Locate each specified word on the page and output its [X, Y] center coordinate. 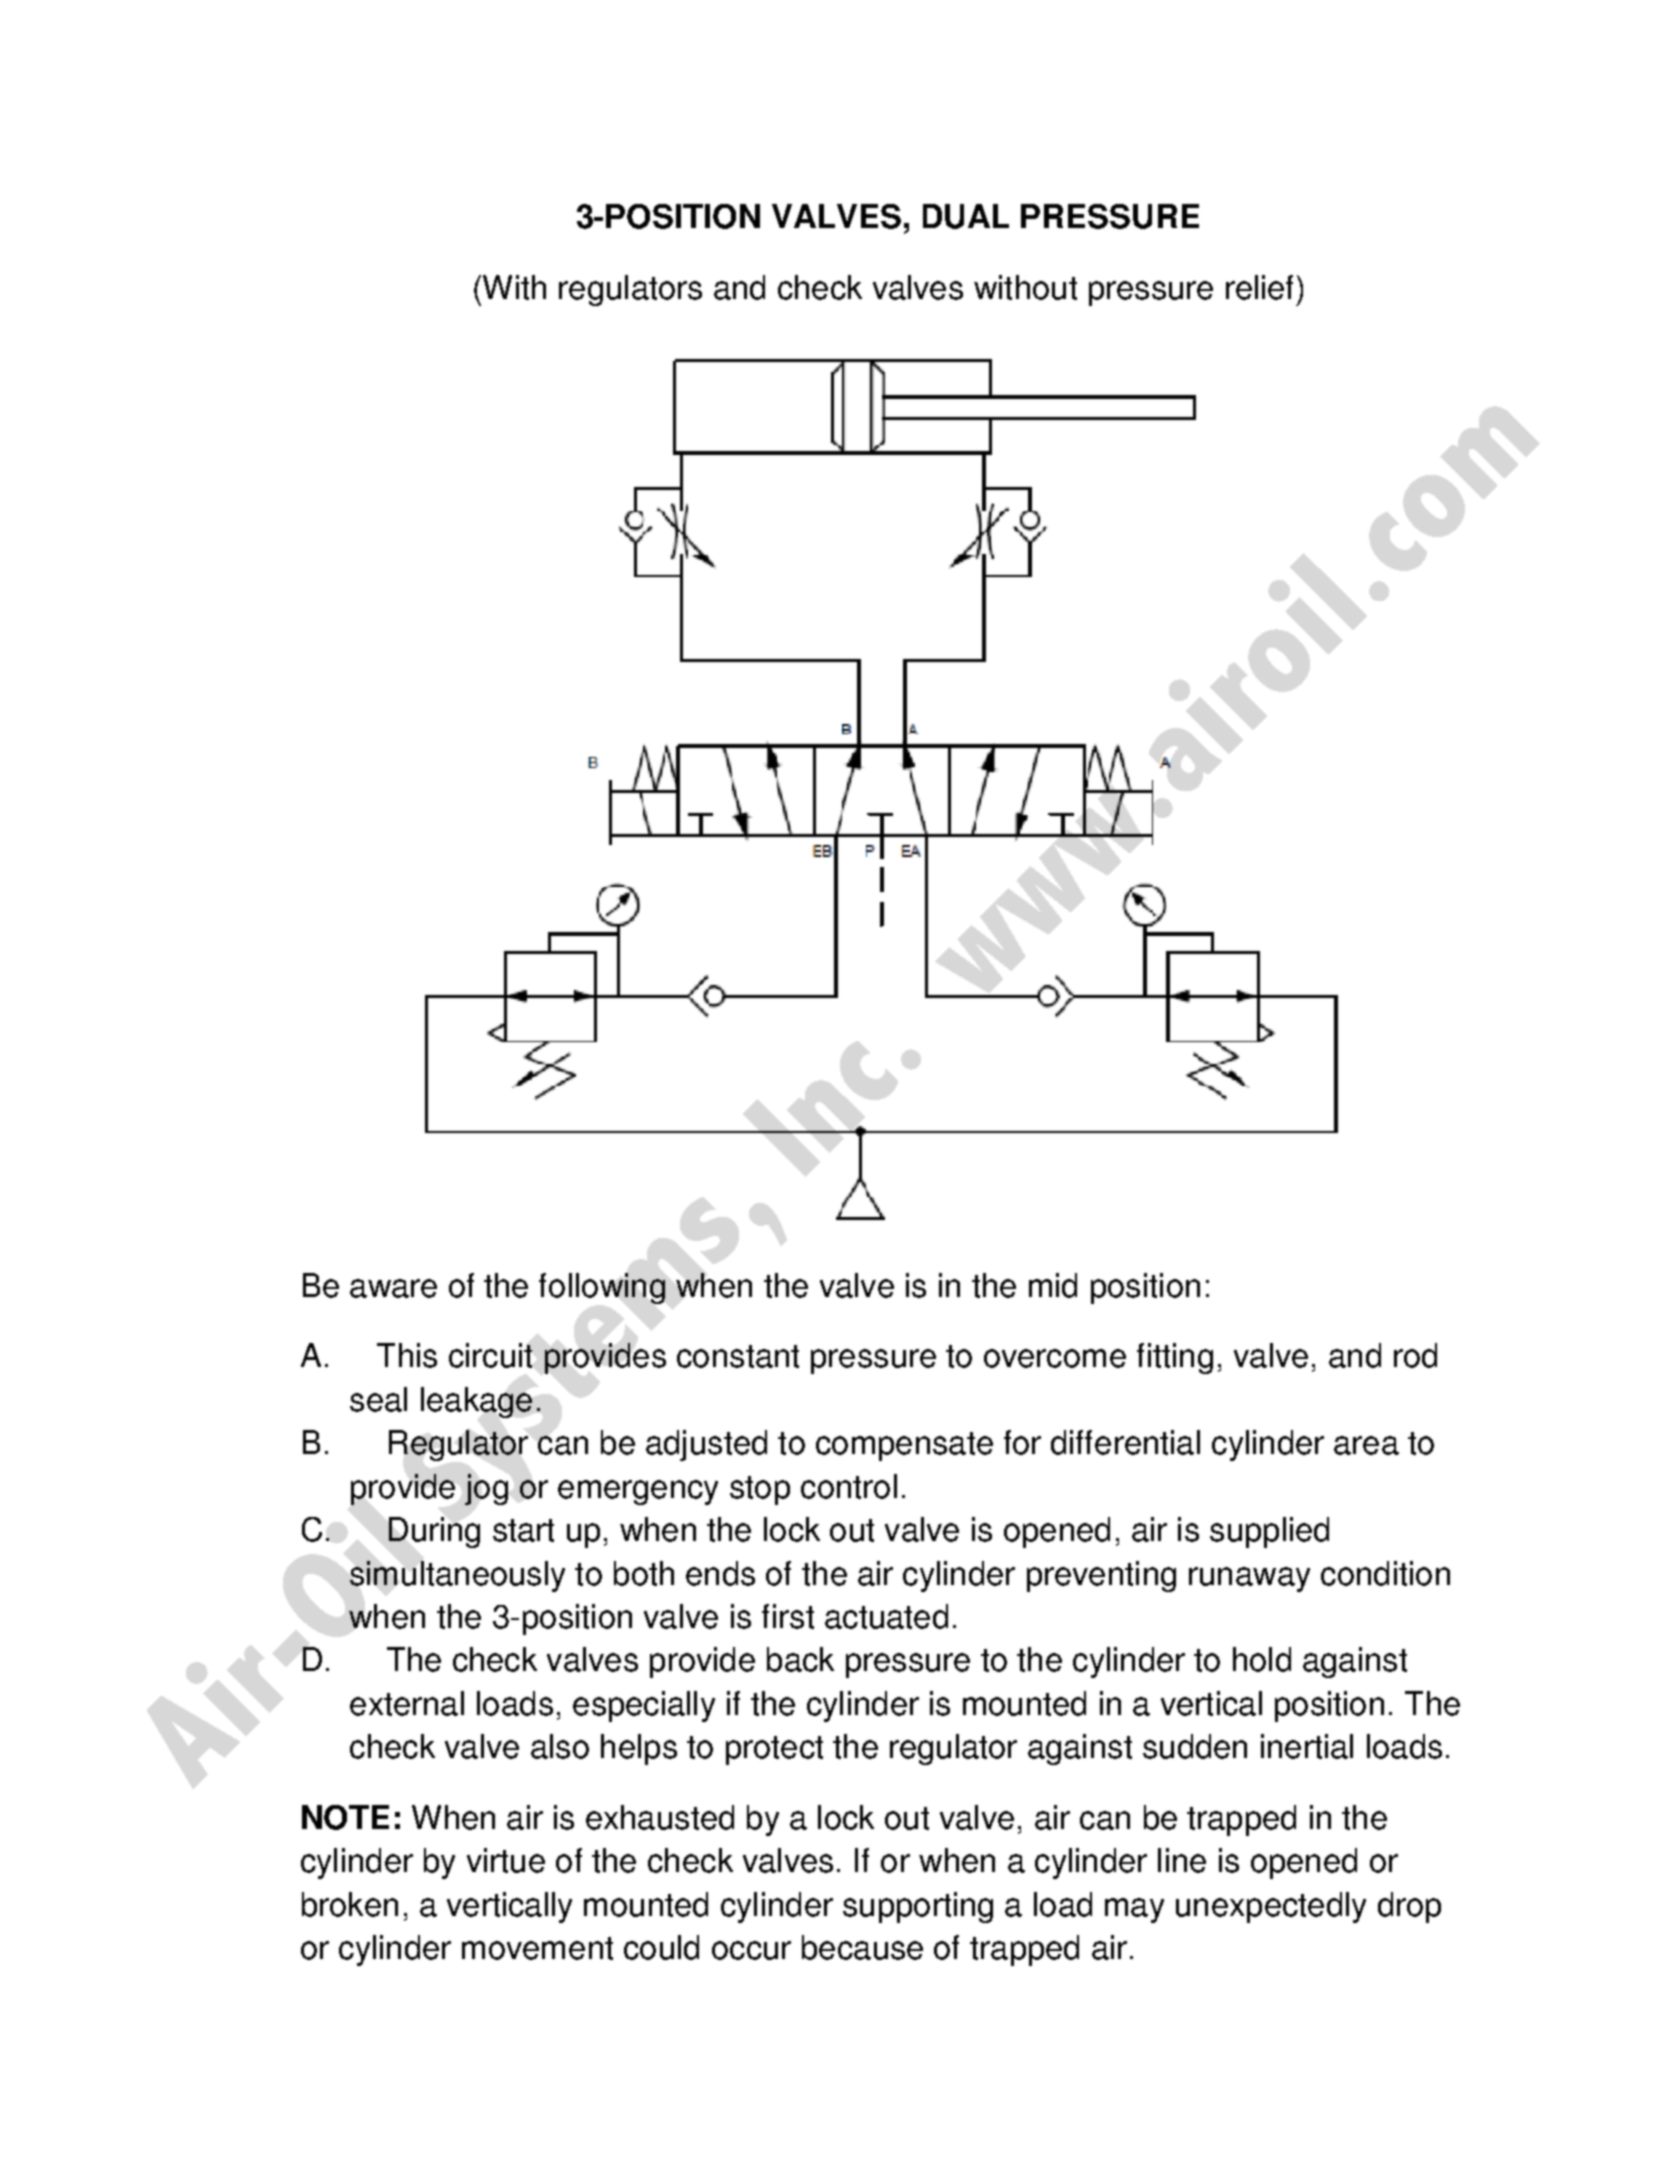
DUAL [966, 216]
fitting [1175, 1358]
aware [393, 1288]
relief [1259, 287]
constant [738, 1356]
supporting [918, 1907]
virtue [506, 1860]
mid [1053, 1285]
